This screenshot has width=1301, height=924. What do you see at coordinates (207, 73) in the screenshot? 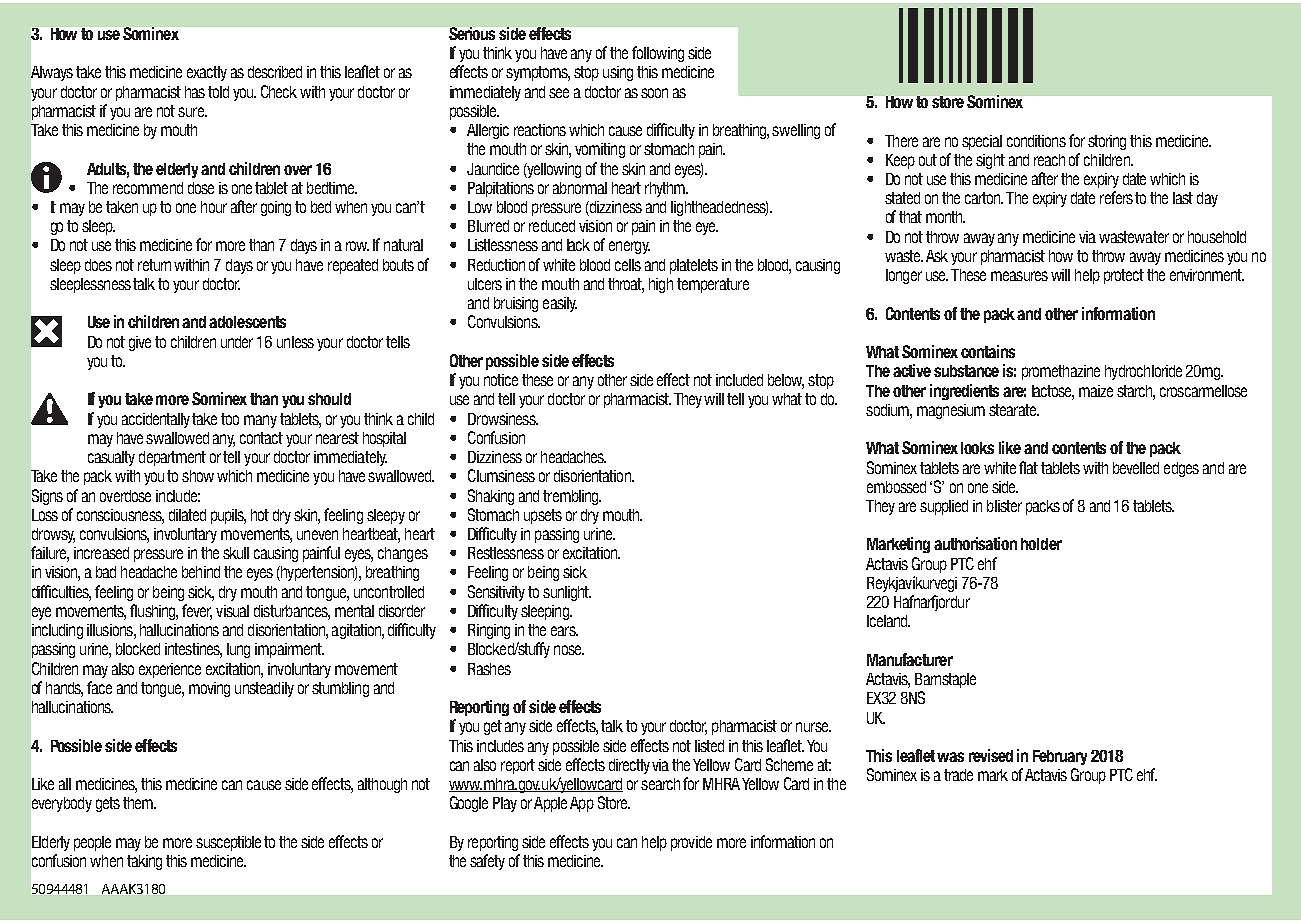
I see `exactly` at bounding box center [207, 73].
